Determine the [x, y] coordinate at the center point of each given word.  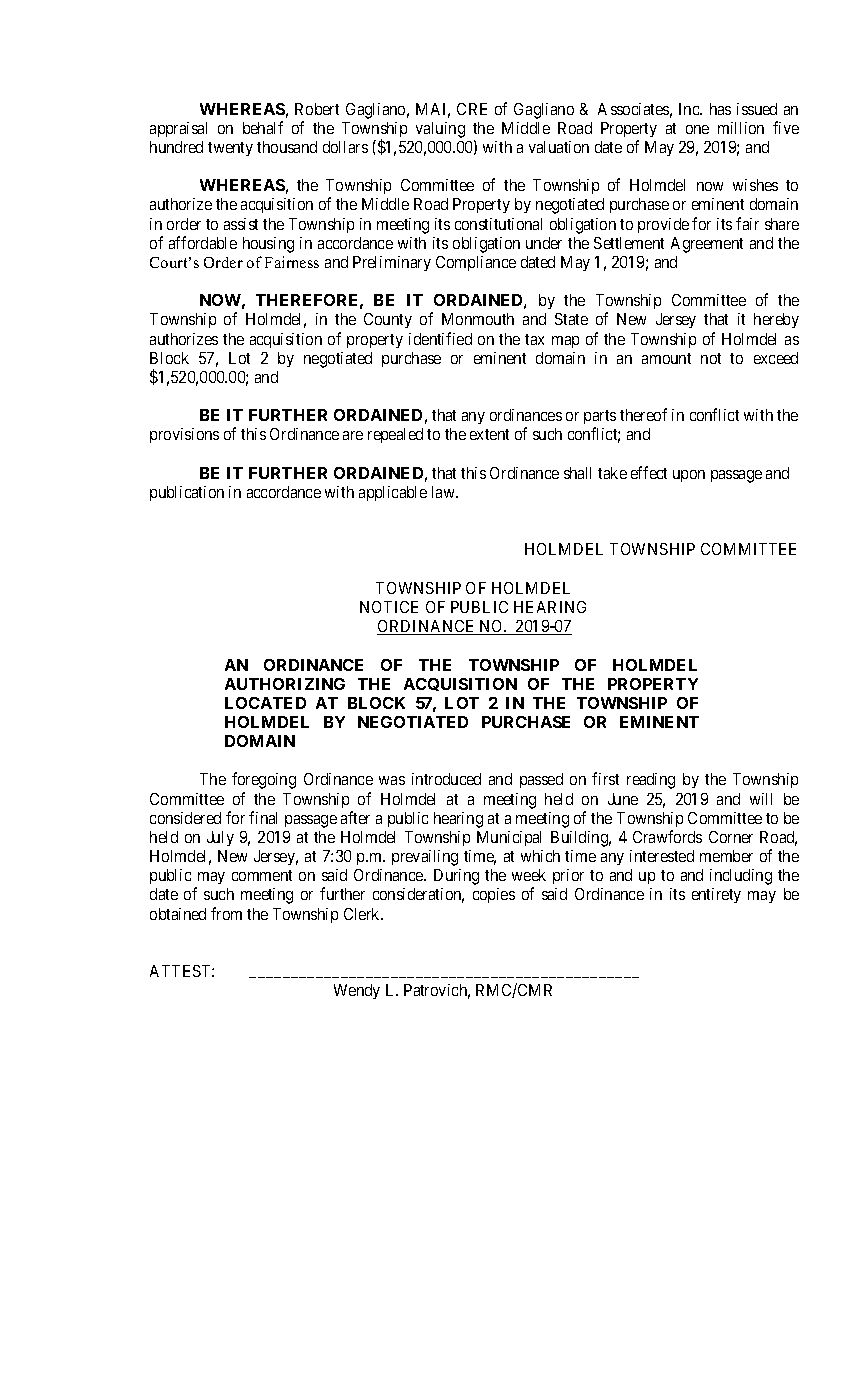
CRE [472, 109]
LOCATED [265, 703]
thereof [643, 414]
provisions [184, 435]
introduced [446, 779]
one [697, 129]
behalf [263, 127]
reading [651, 781]
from [226, 913]
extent [489, 434]
